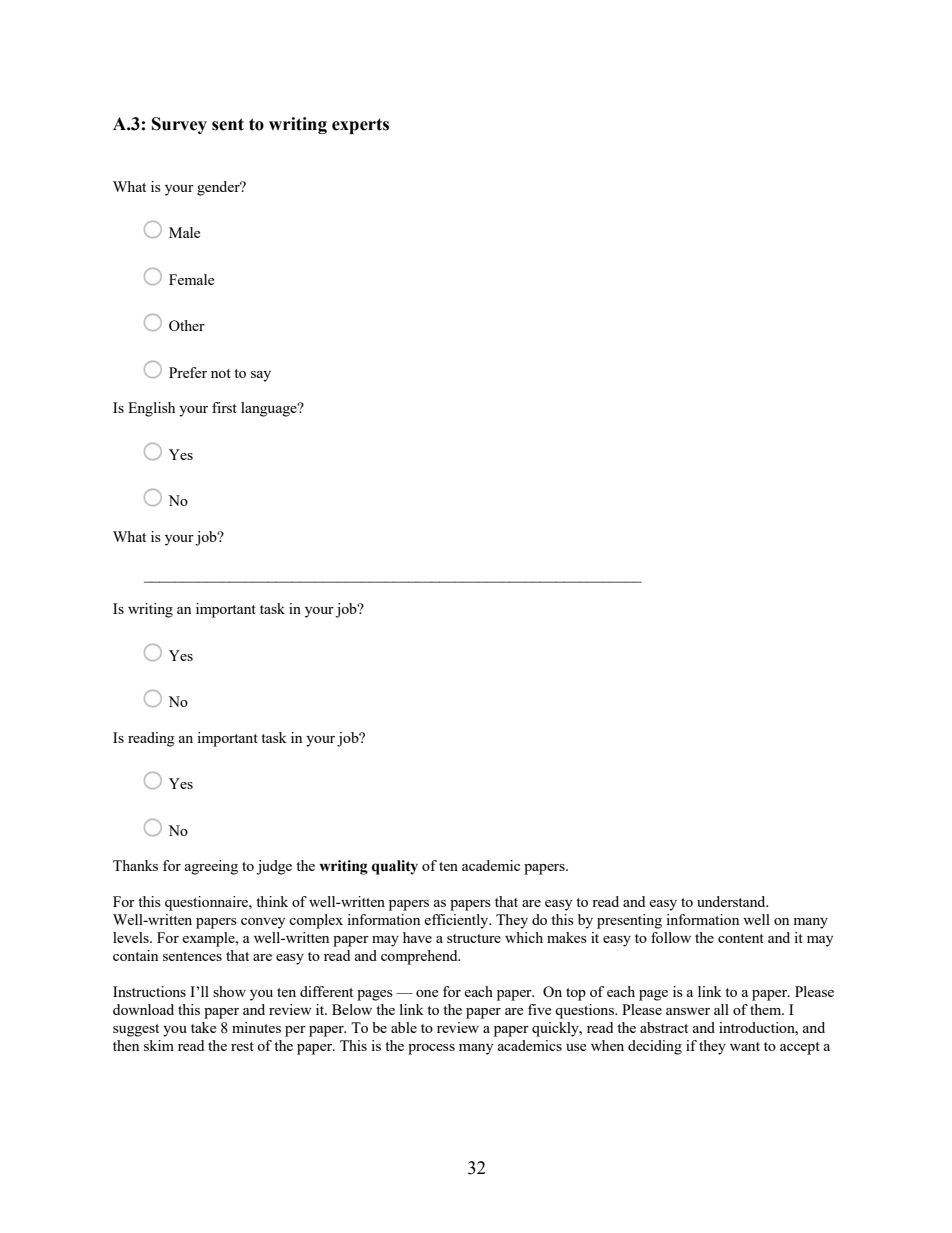 This page has width=952, height=1233. What do you see at coordinates (261, 376) in the page?
I see `say` at bounding box center [261, 376].
